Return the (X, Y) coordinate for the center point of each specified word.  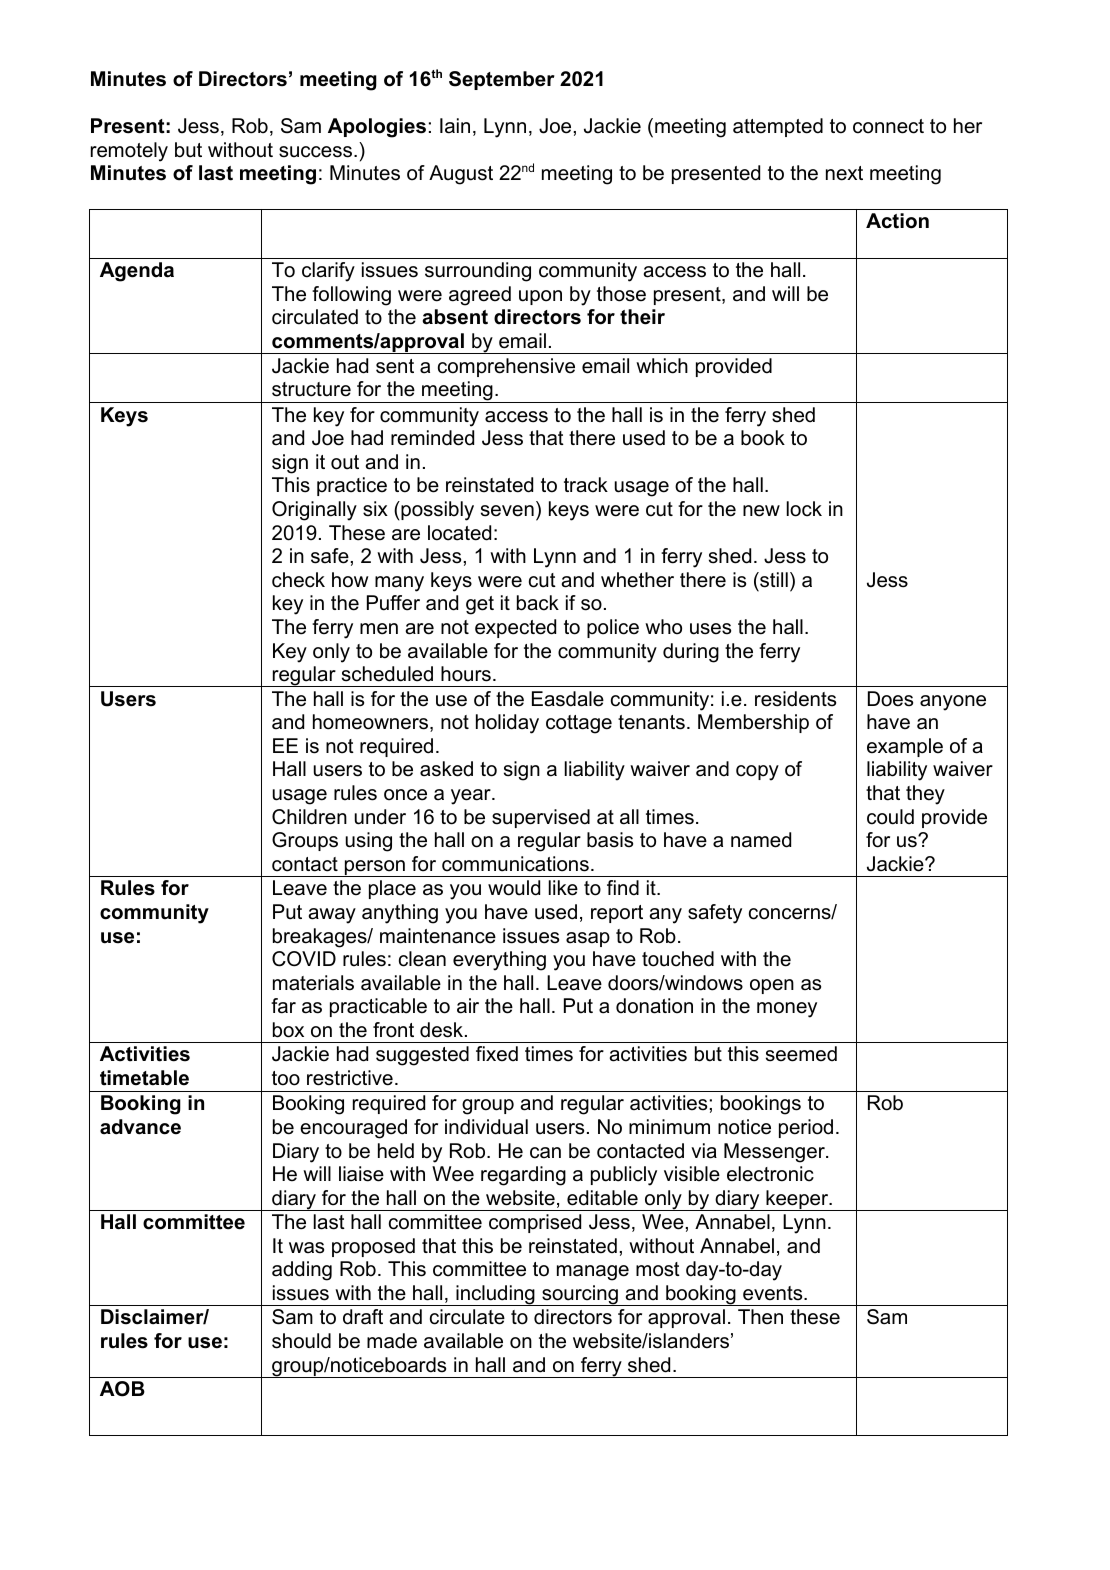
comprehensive (506, 367)
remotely (129, 152)
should (301, 1341)
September (502, 80)
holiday (507, 724)
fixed (497, 1054)
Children (309, 817)
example (905, 747)
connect (888, 126)
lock (804, 509)
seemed (801, 1054)
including (495, 1295)
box (288, 1030)
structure (311, 389)
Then (760, 1317)
